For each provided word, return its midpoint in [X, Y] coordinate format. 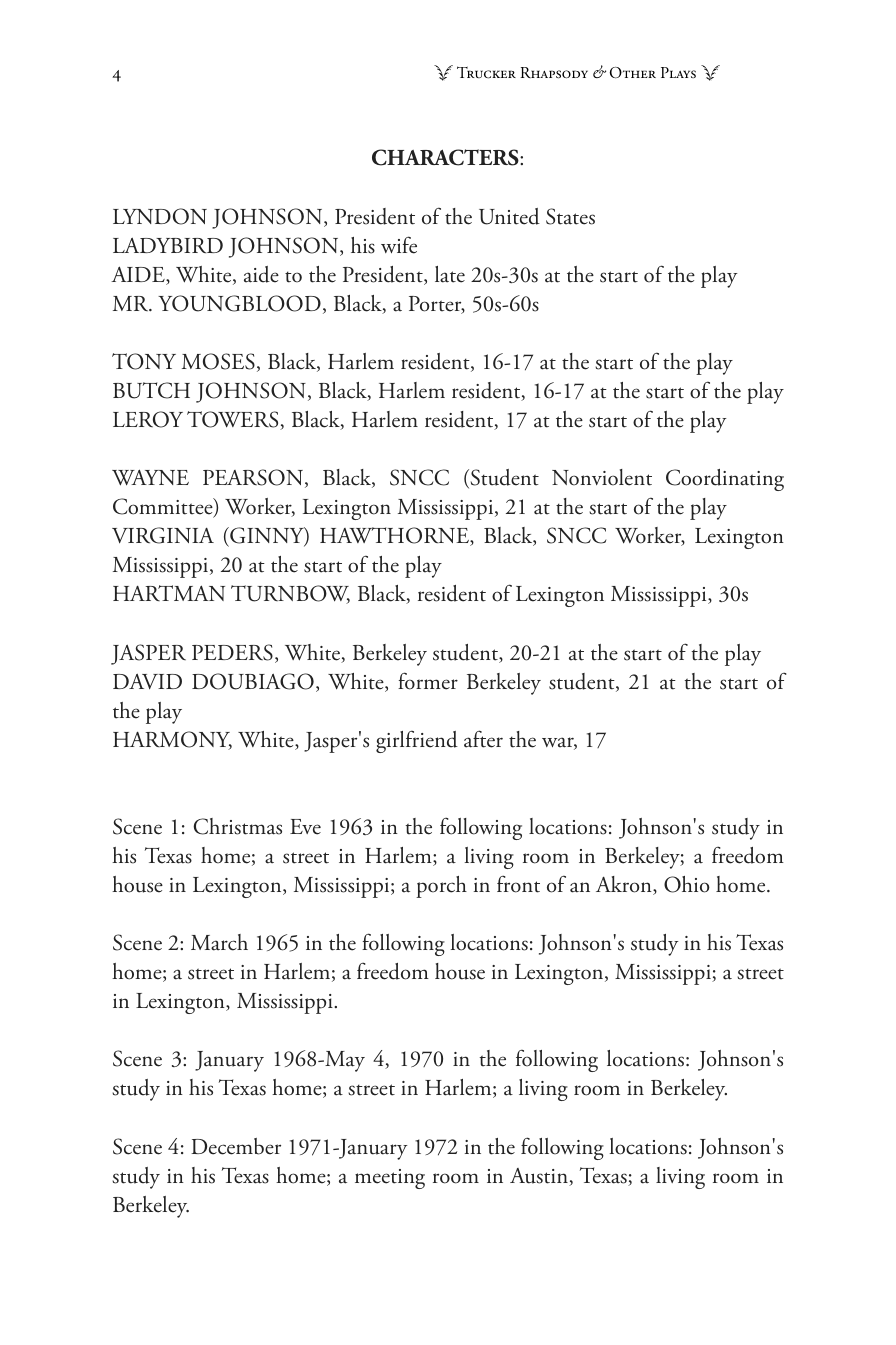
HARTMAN [169, 593]
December [236, 1146]
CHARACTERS [446, 157]
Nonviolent [602, 477]
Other [633, 73]
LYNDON [160, 216]
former [428, 681]
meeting [390, 1179]
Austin [540, 1177]
